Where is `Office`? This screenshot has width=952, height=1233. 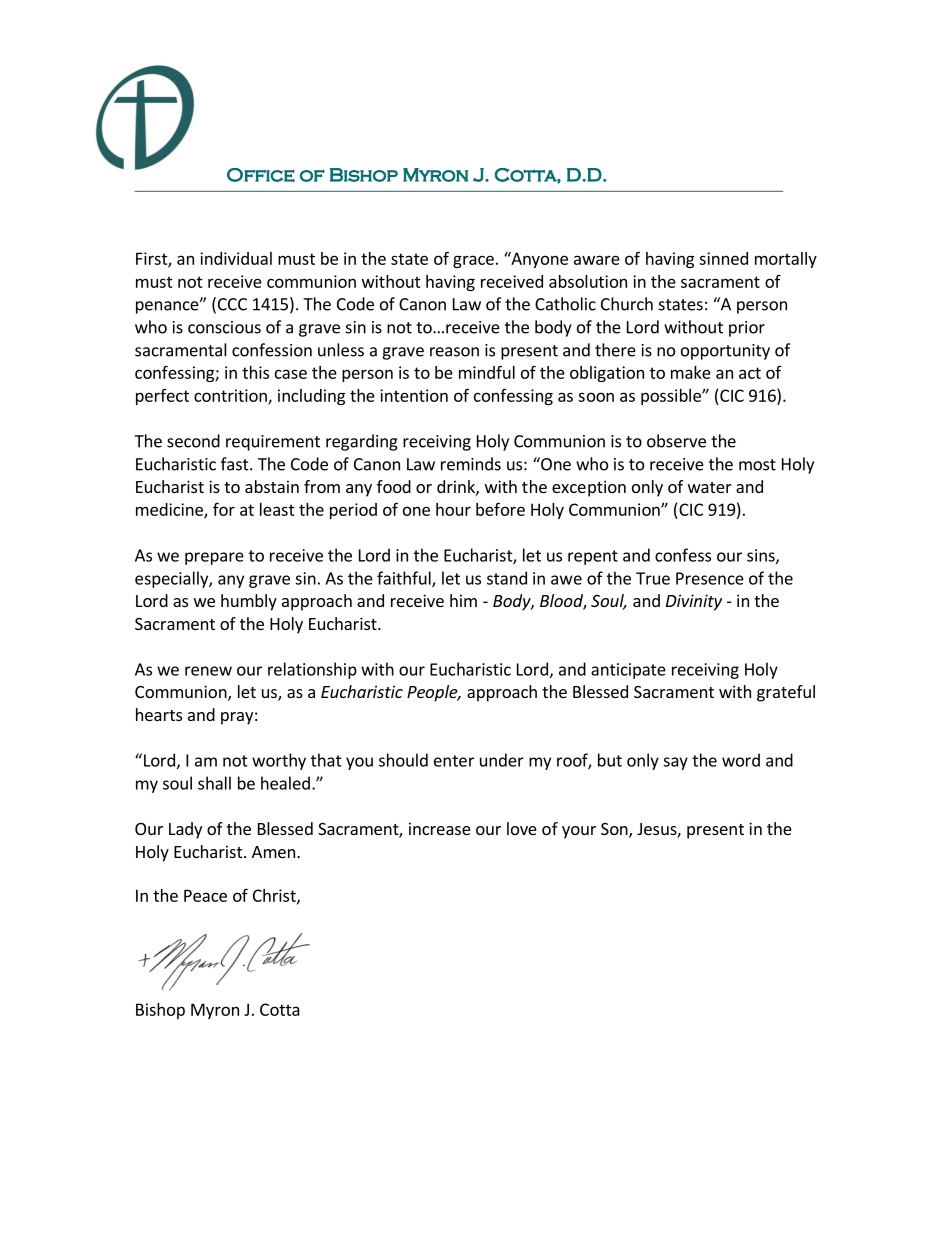
Office is located at coordinates (261, 175).
